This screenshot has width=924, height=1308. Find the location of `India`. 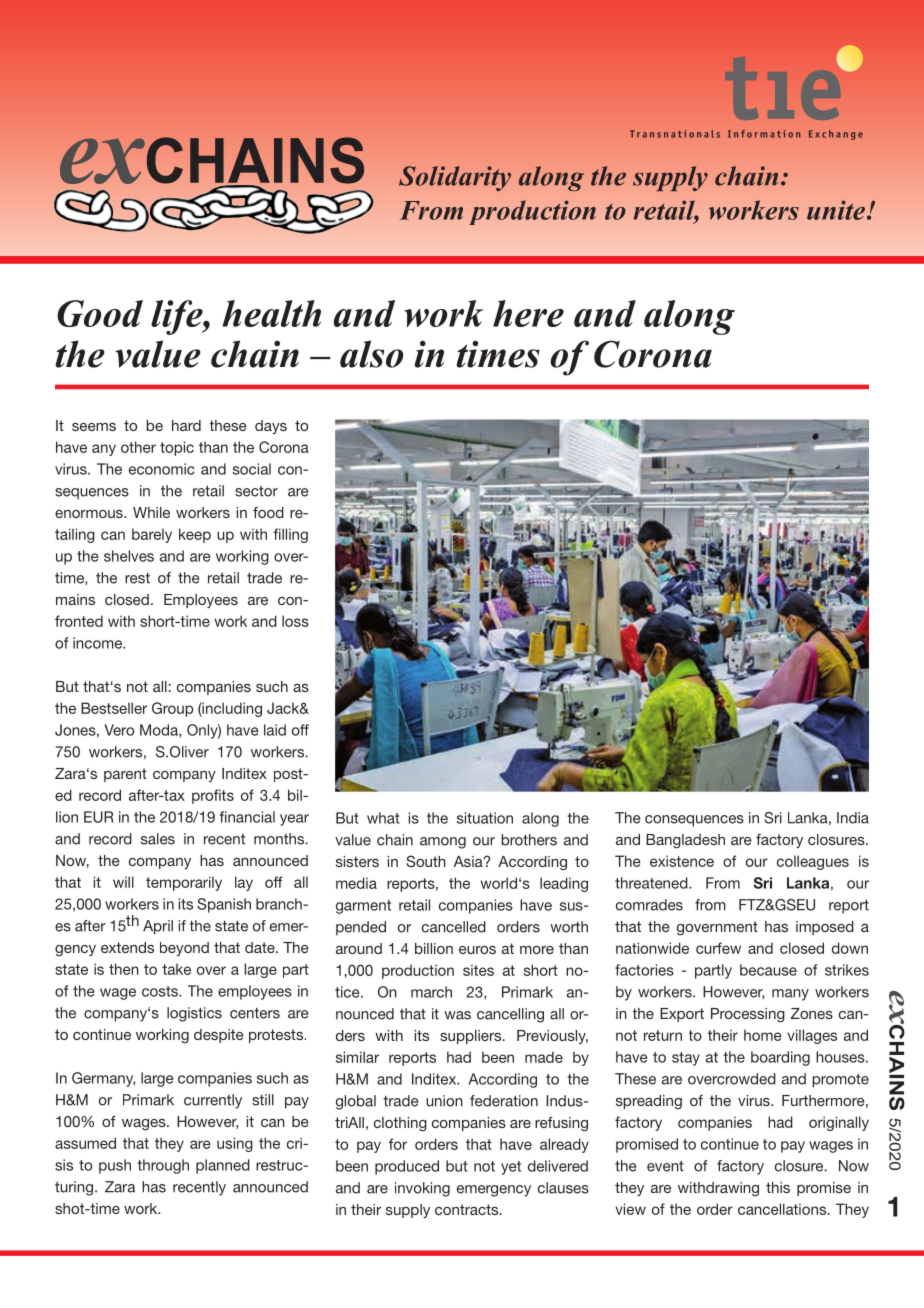

India is located at coordinates (853, 818).
